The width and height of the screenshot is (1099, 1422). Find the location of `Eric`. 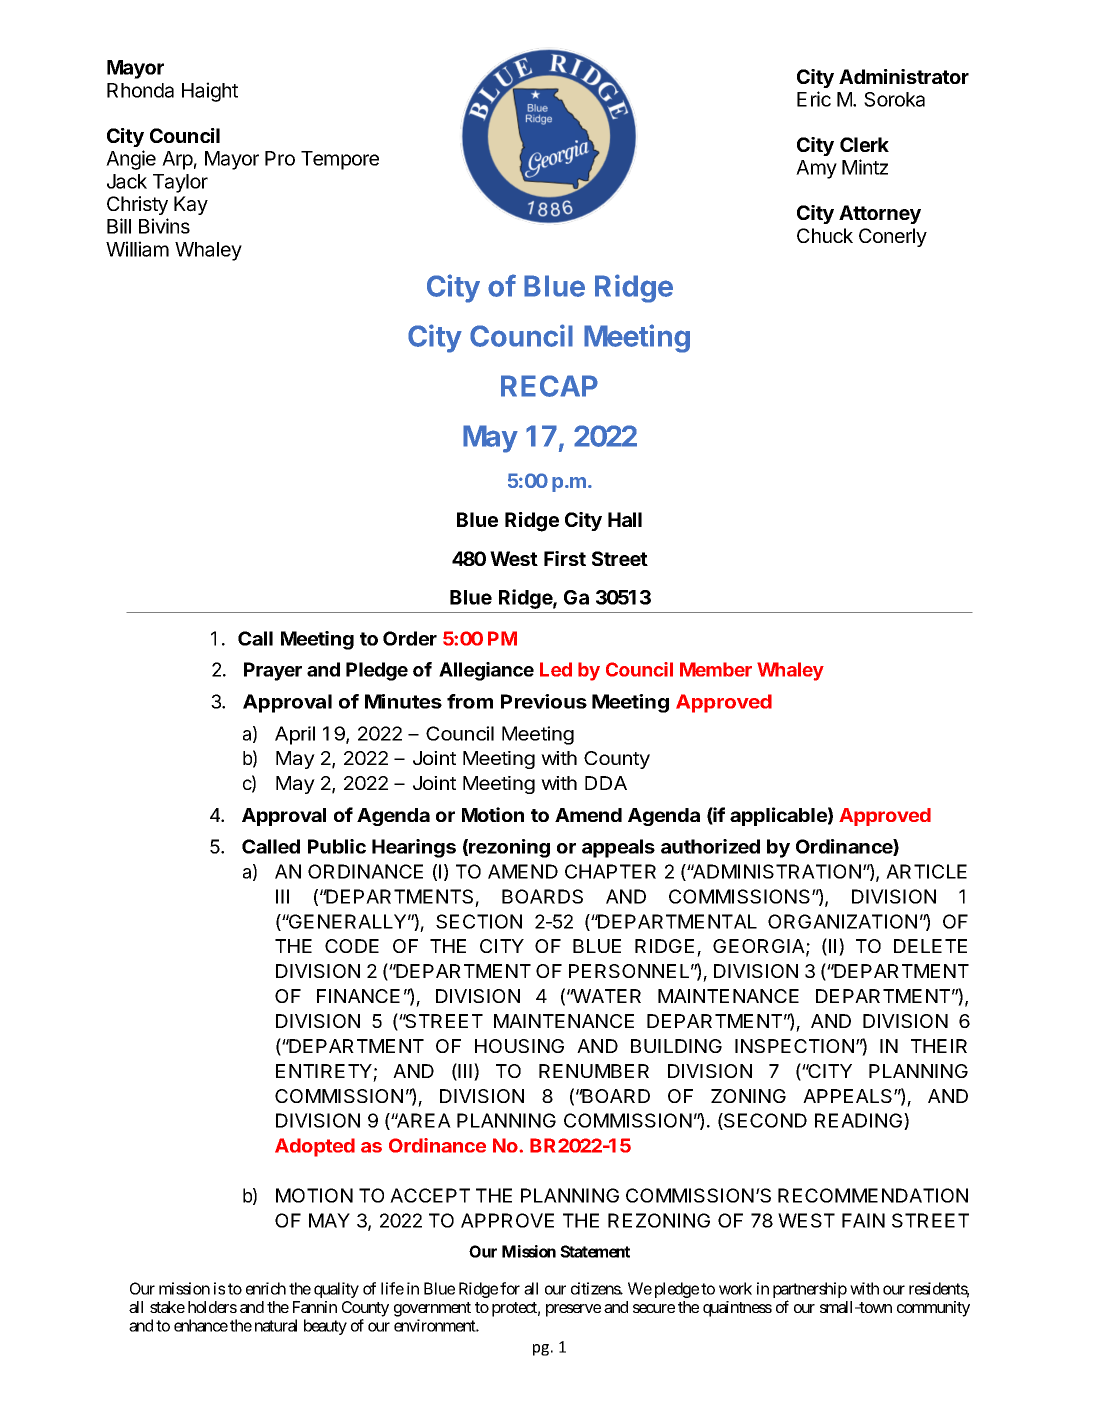

Eric is located at coordinates (814, 99).
